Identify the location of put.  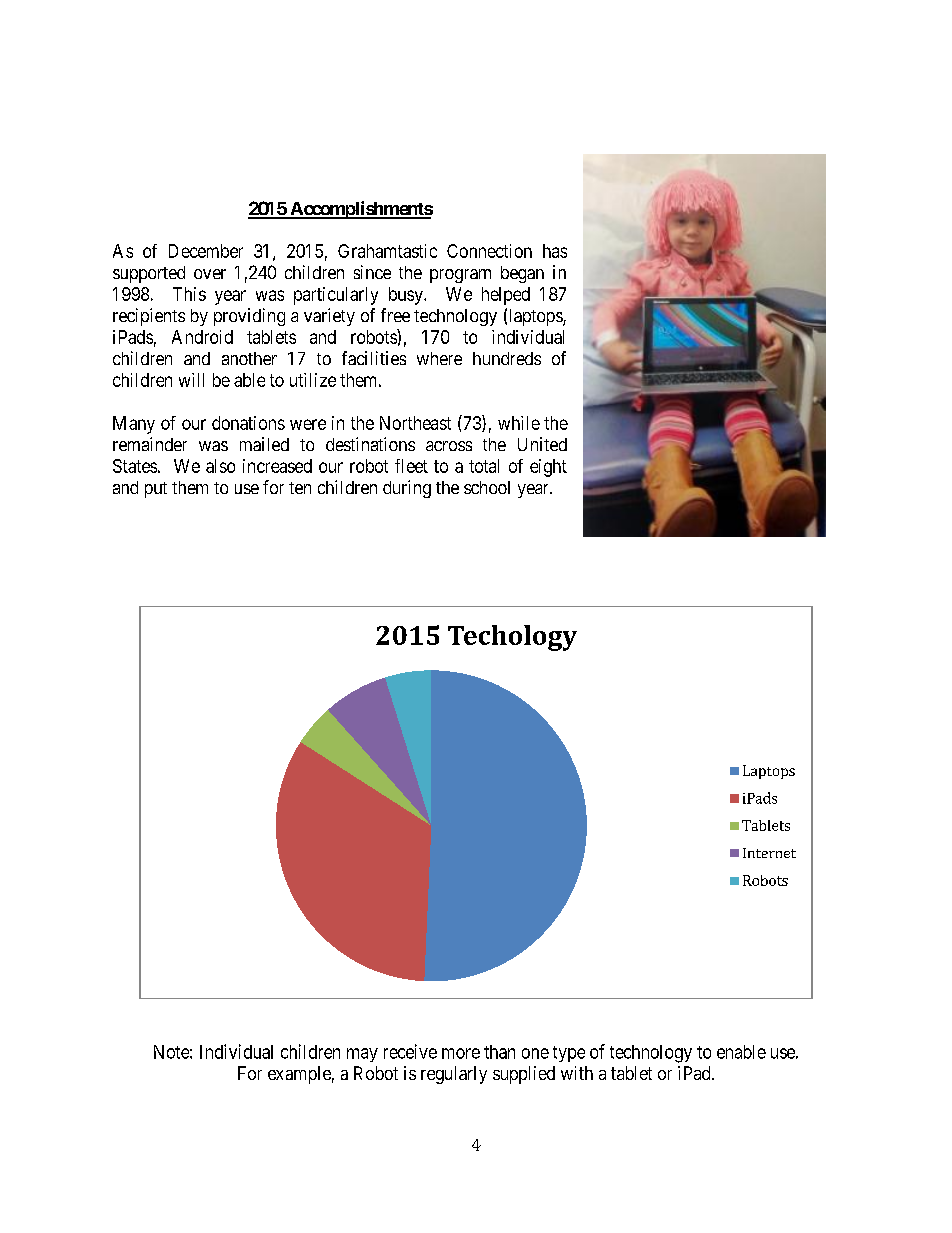
(156, 490).
